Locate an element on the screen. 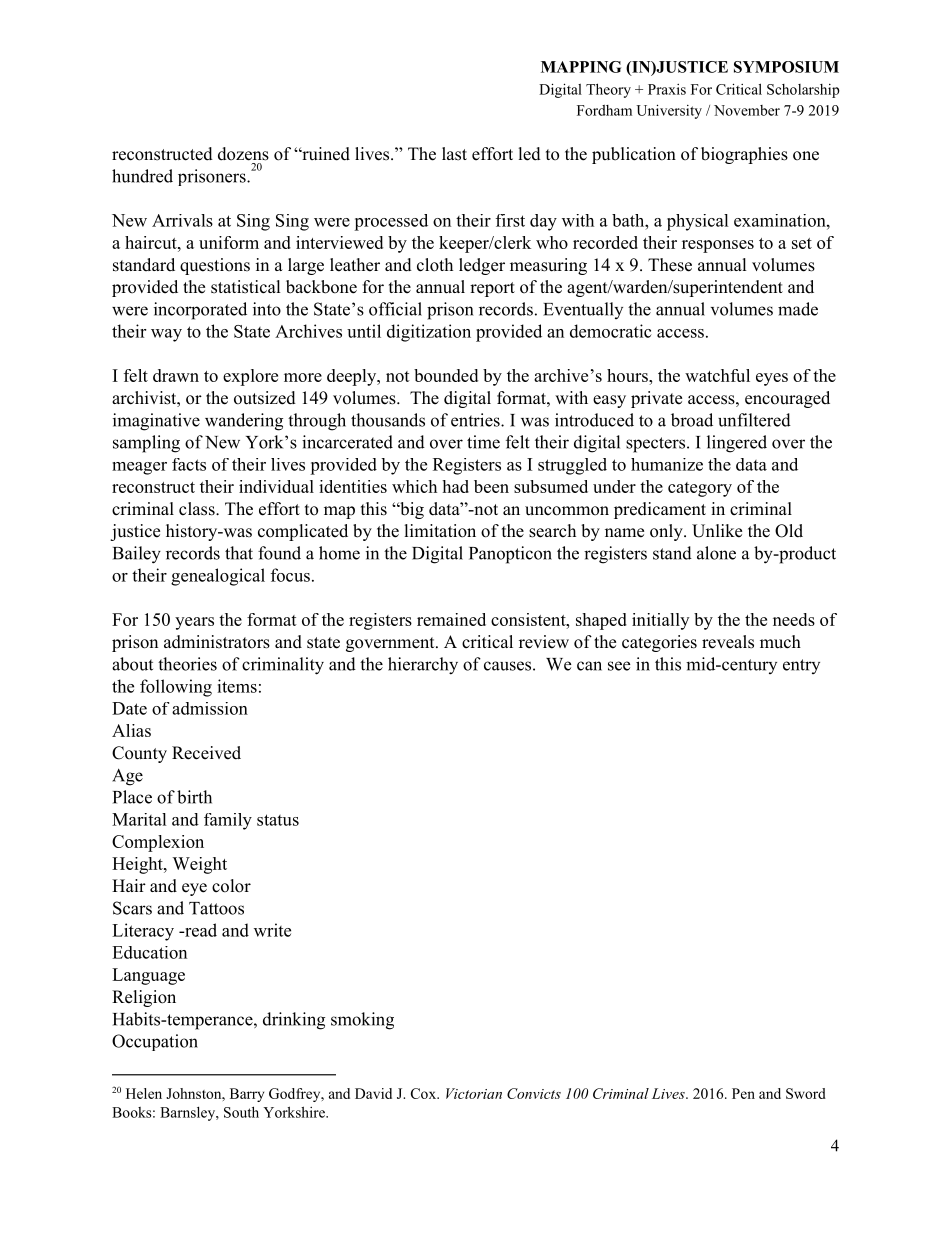 This screenshot has width=952, height=1233. remained is located at coordinates (451, 619).
